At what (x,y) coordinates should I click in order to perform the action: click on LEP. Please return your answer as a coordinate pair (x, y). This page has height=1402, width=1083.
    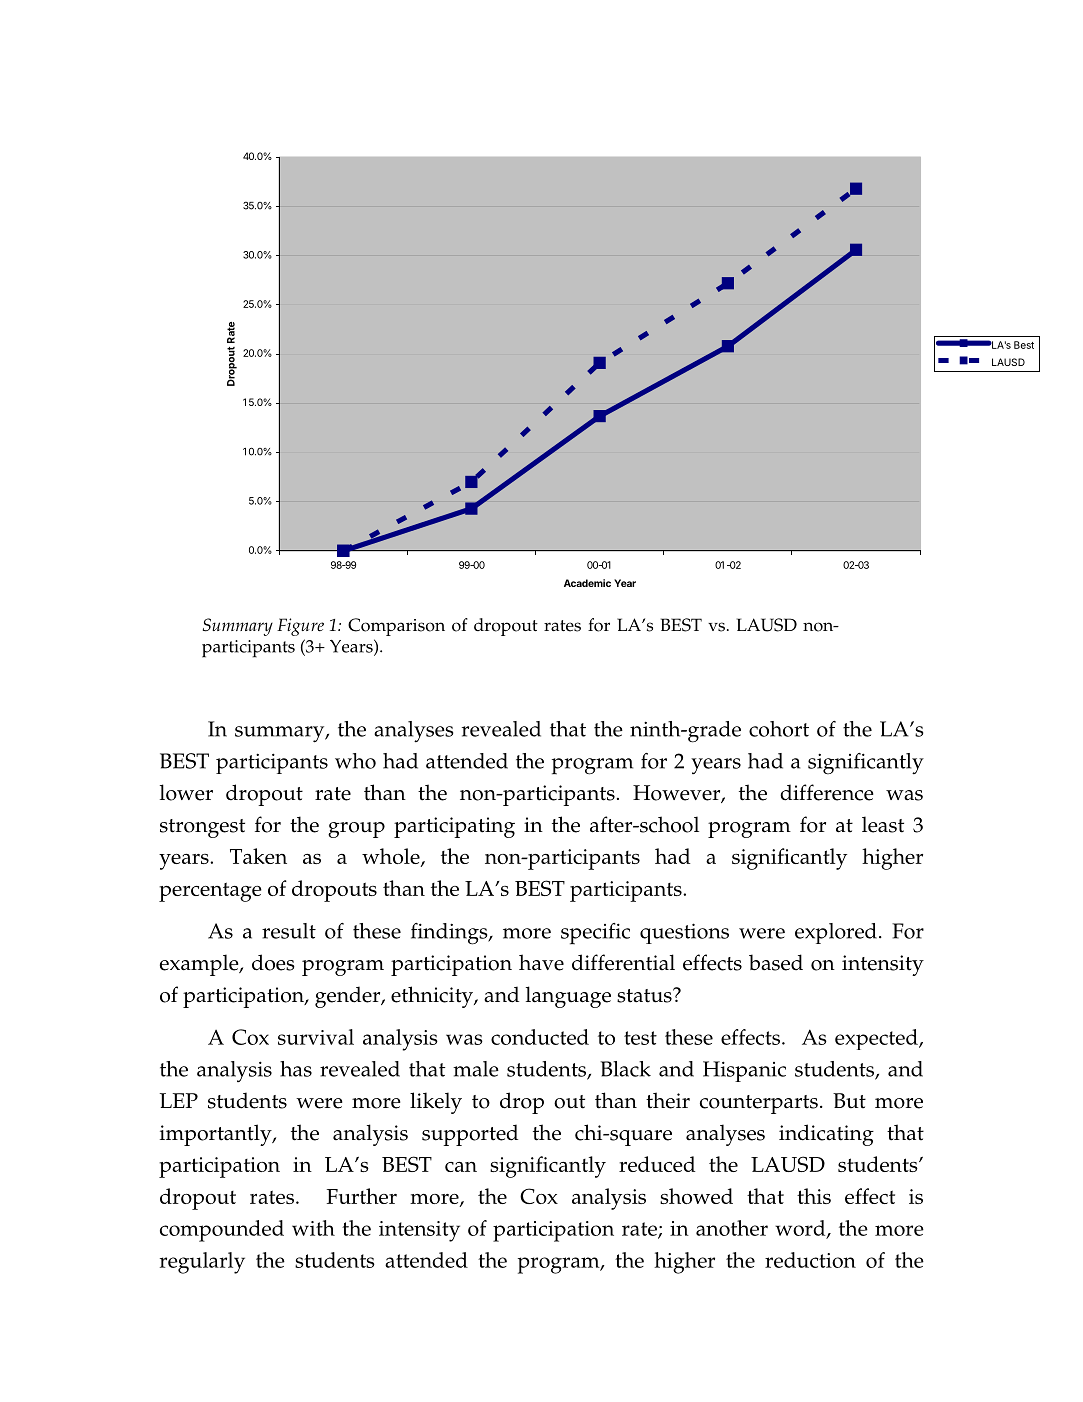
    Looking at the image, I should click on (179, 1100).
